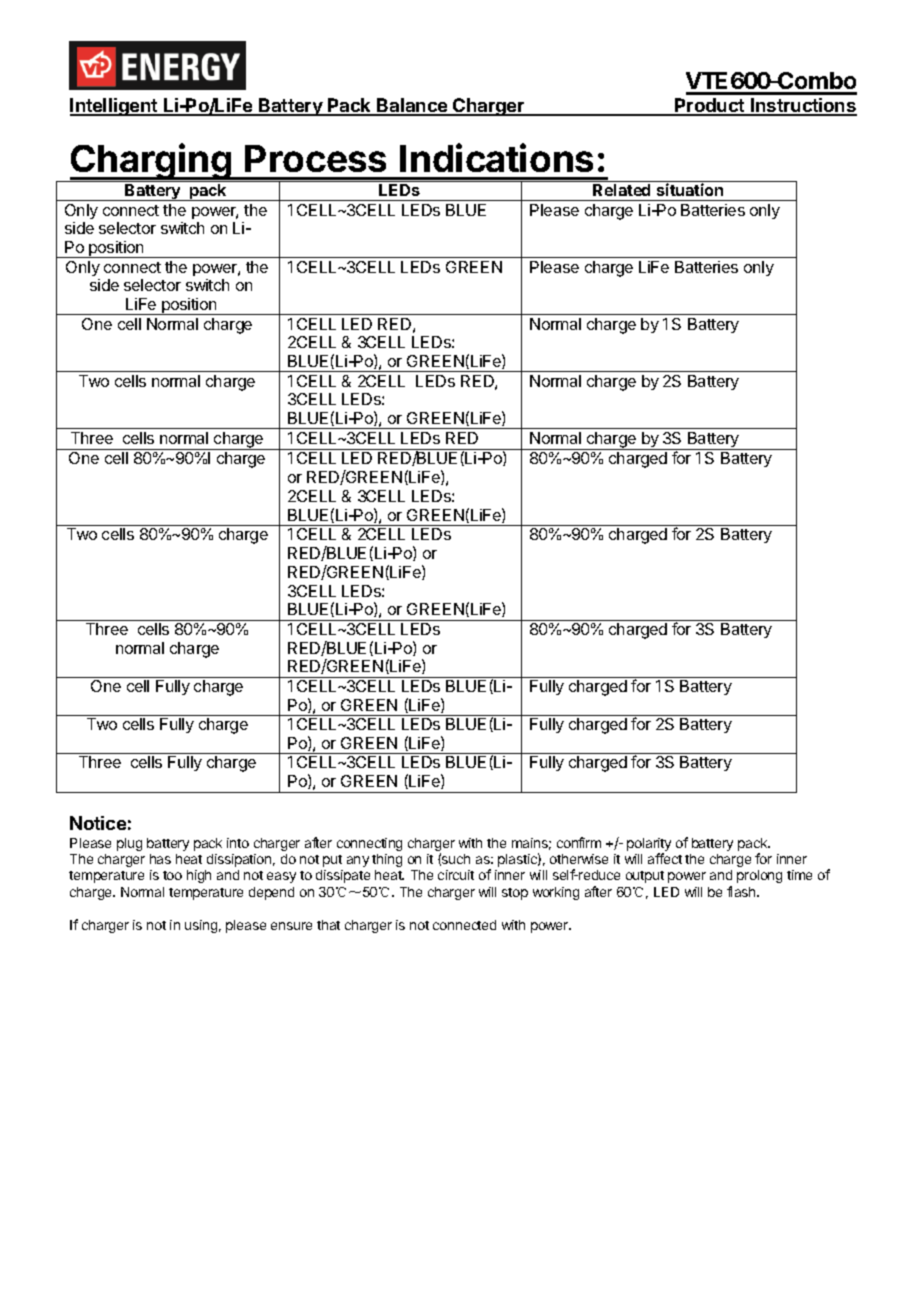  Describe the element at coordinates (649, 846) in the screenshot. I see `polarity` at that location.
